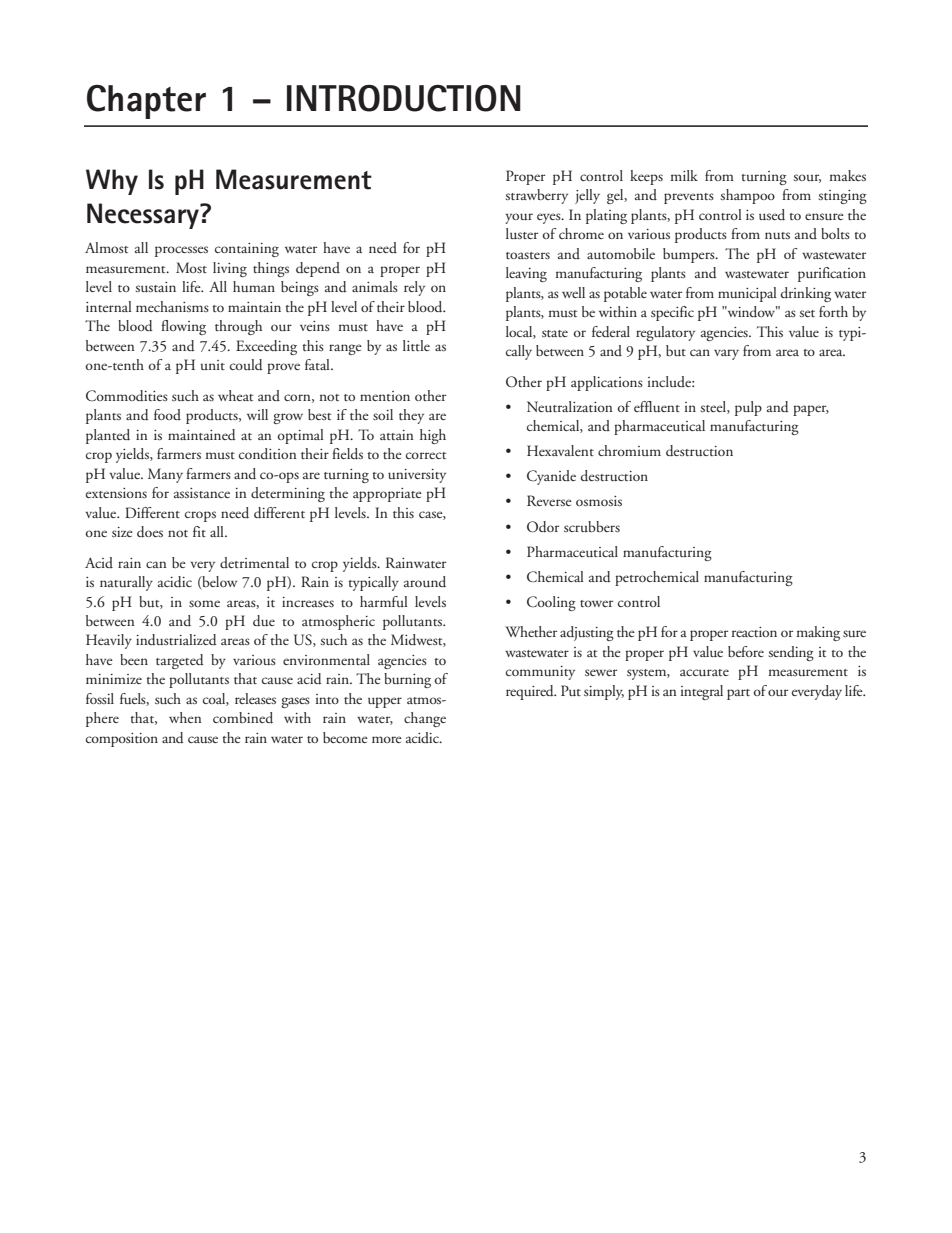  I want to click on part, so click(738, 694).
